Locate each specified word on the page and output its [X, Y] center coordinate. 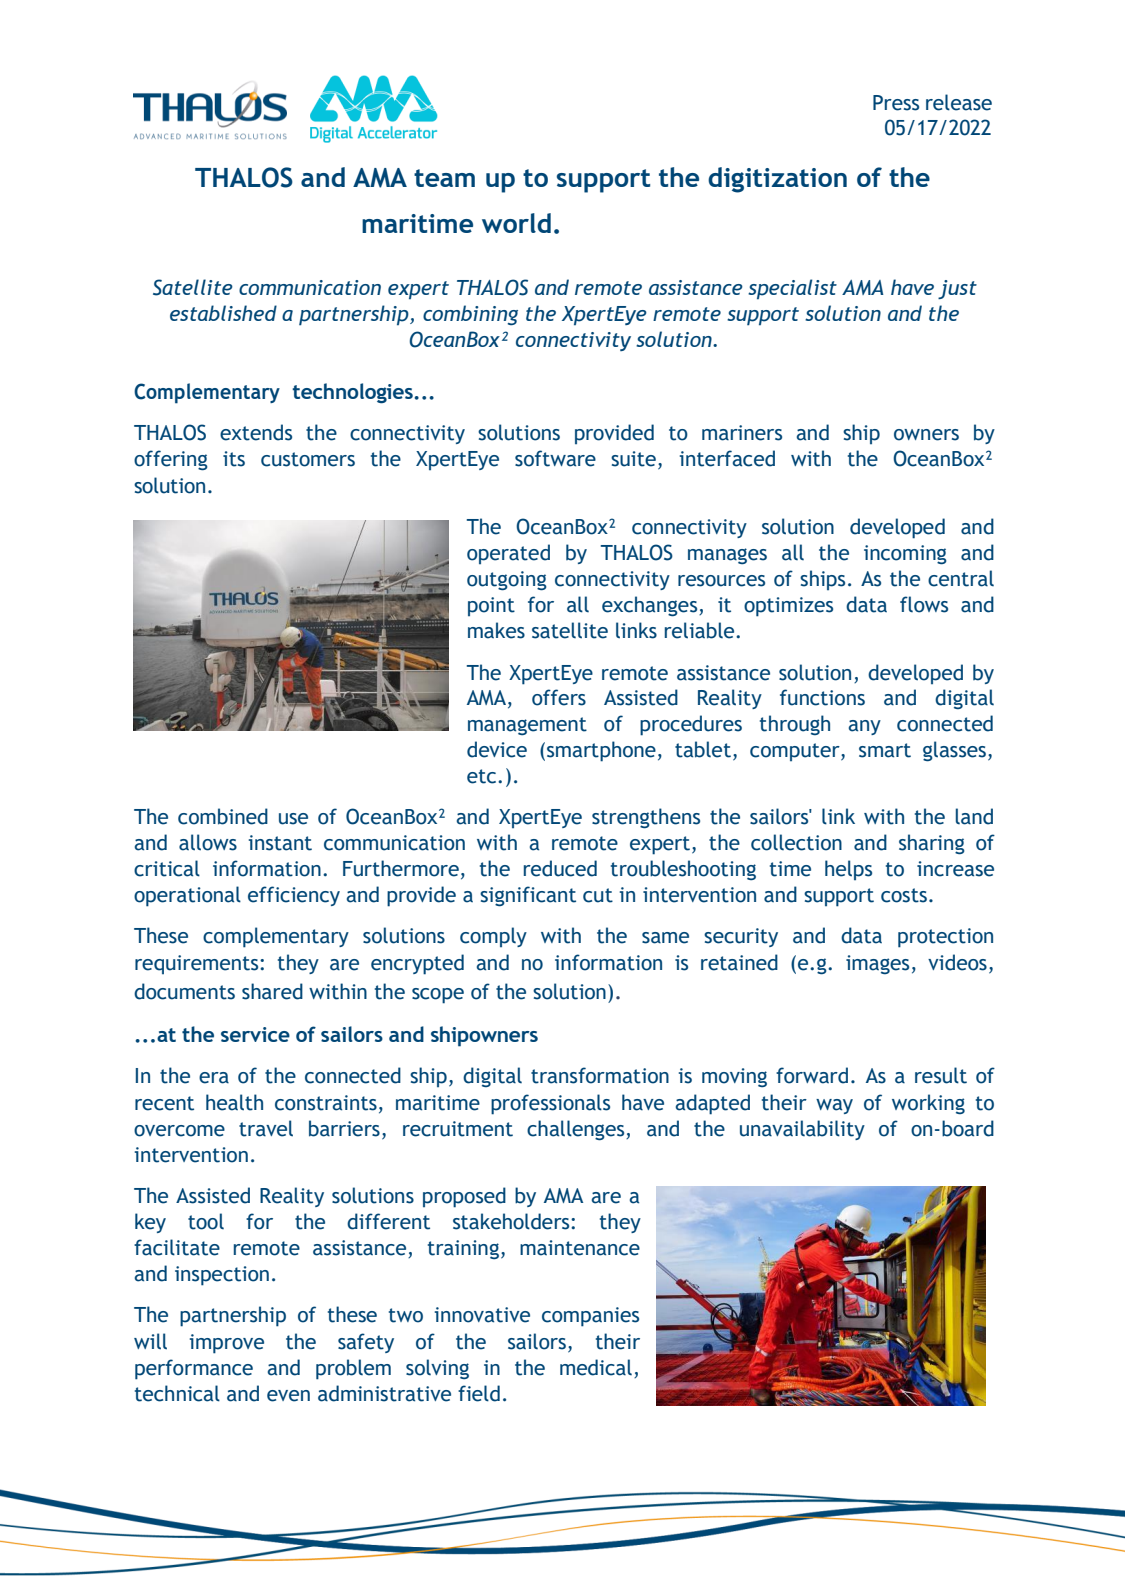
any [865, 727]
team [444, 178]
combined [223, 816]
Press [896, 103]
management [527, 726]
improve [227, 1344]
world [516, 223]
